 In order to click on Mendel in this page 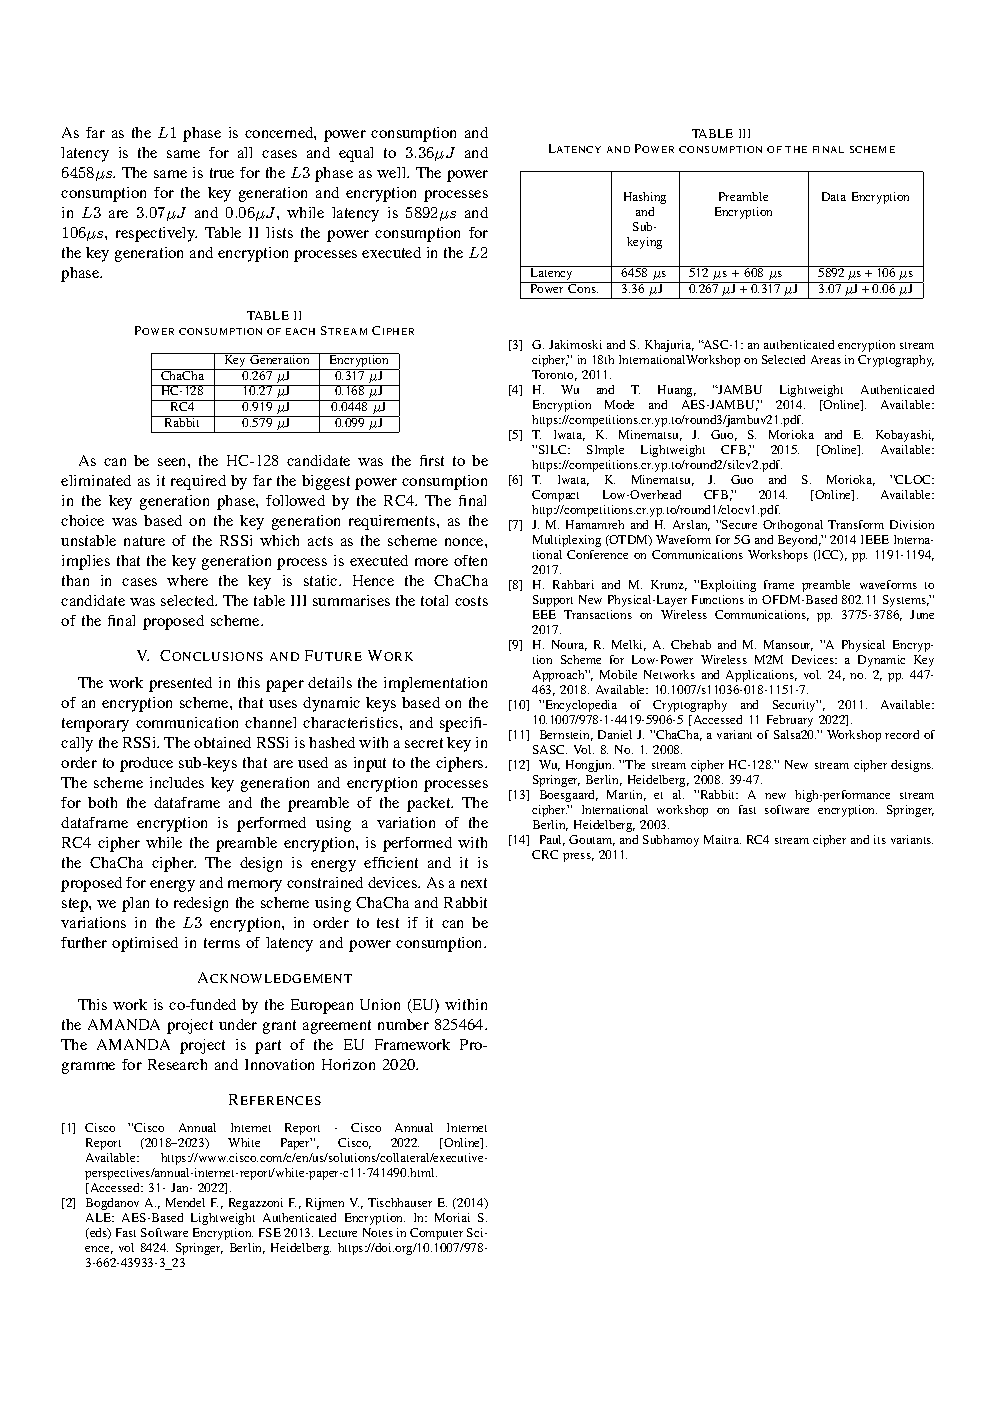, I will do `click(185, 1202)`.
